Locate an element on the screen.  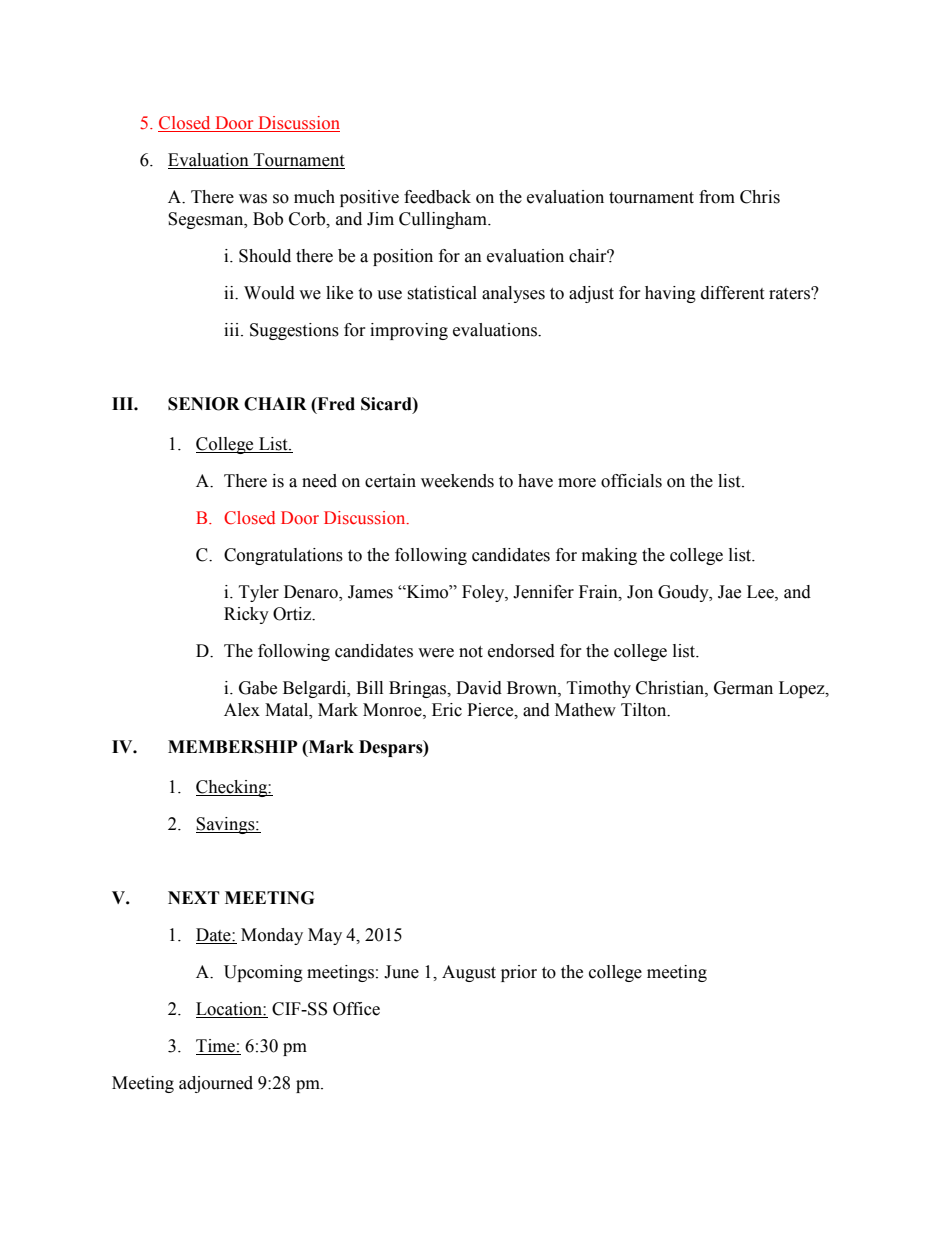
Jae is located at coordinates (729, 592).
